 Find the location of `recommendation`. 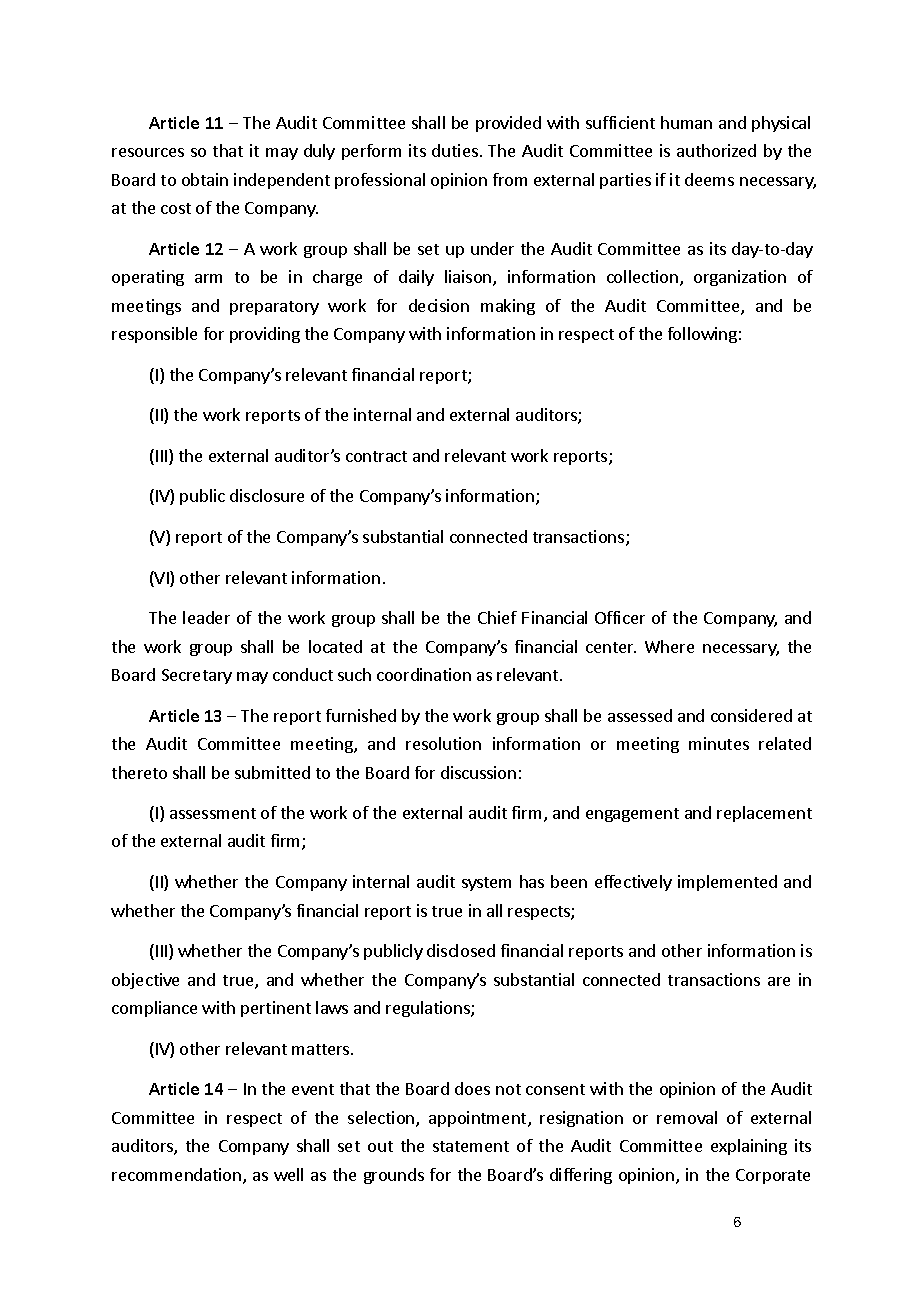

recommendation is located at coordinates (176, 1174).
